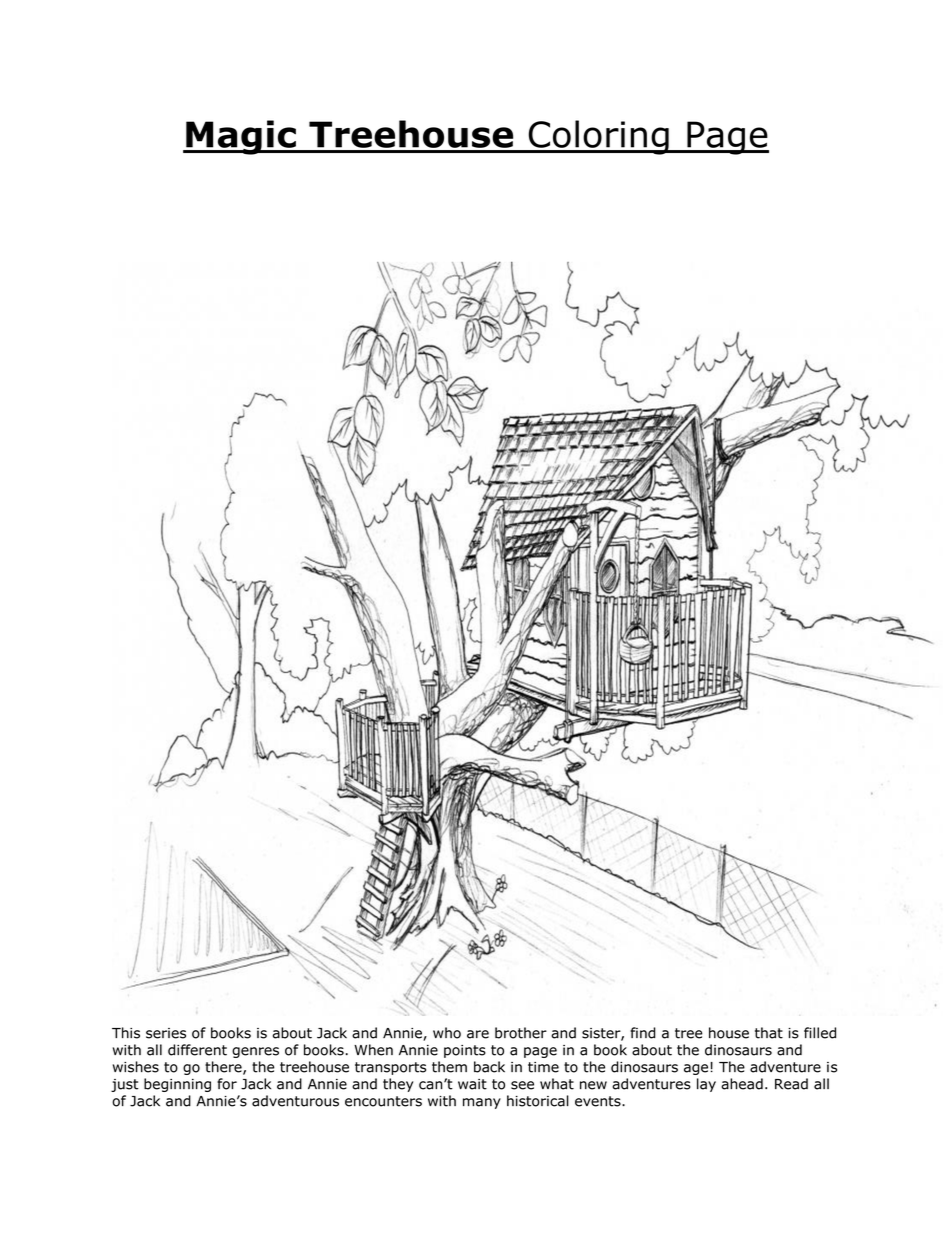 This screenshot has width=952, height=1233. I want to click on filled, so click(820, 1033).
